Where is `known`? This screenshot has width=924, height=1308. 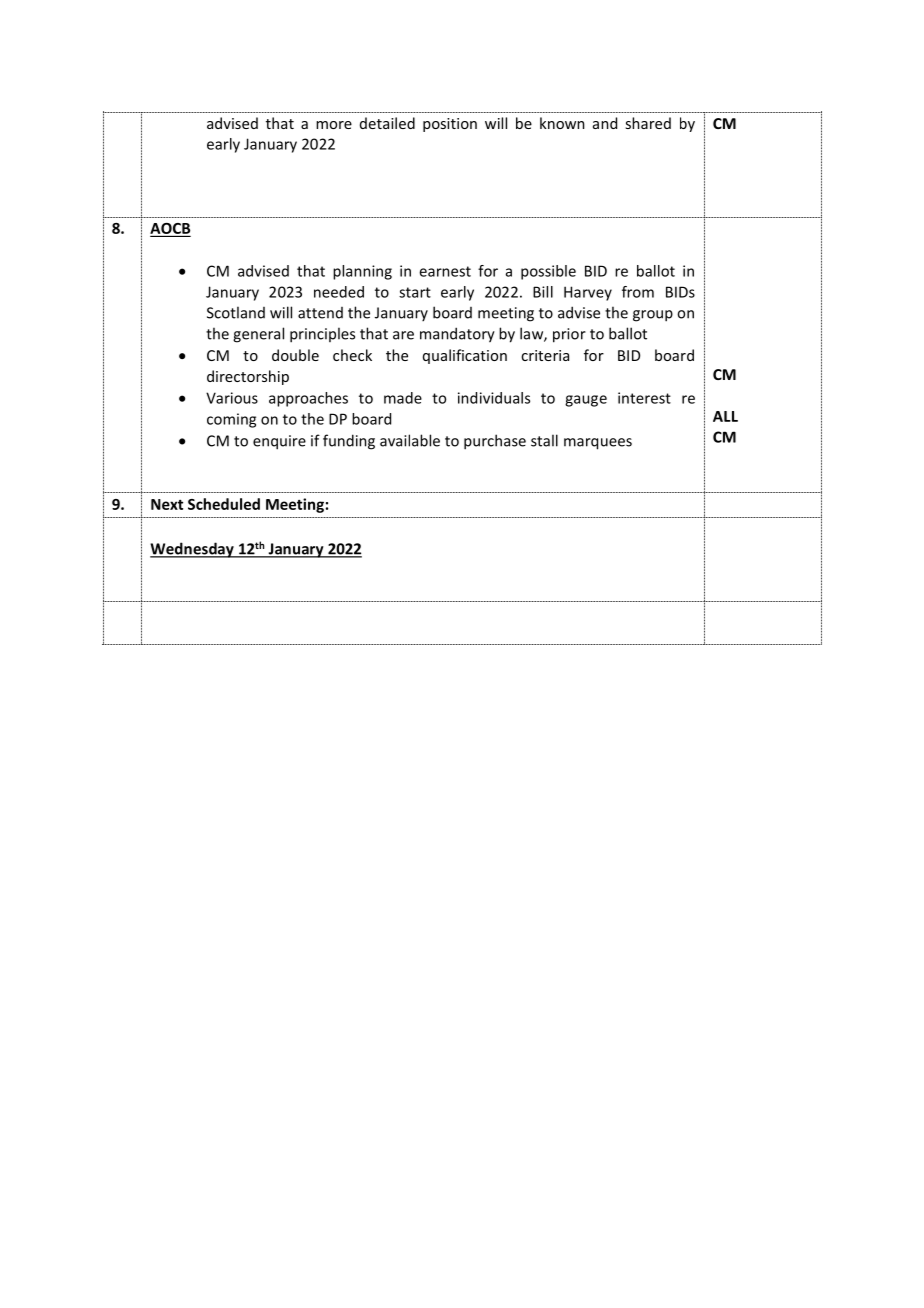
known is located at coordinates (562, 123).
